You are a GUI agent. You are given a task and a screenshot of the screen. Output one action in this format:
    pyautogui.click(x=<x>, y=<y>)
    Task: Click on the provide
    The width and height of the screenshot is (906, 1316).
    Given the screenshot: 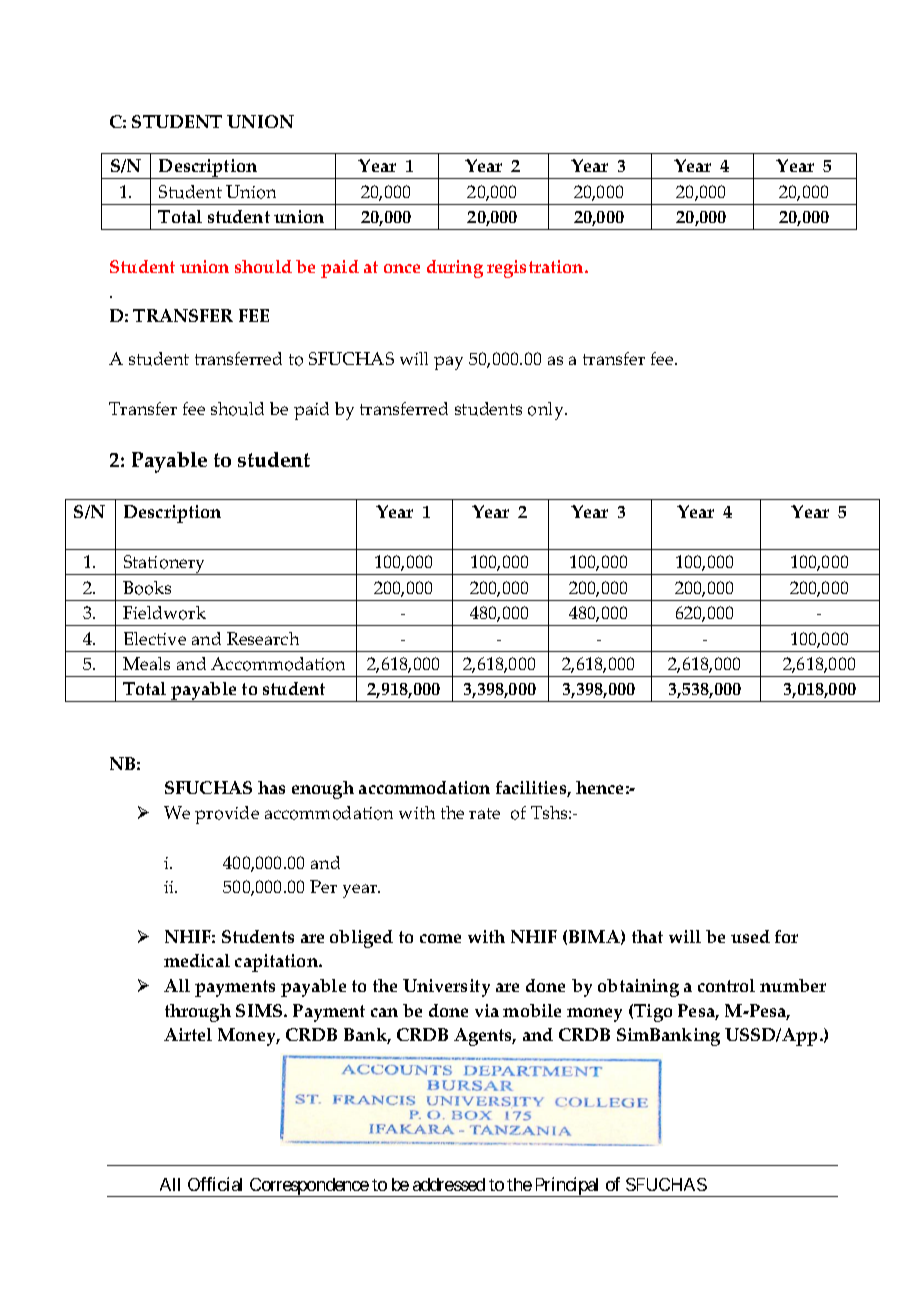 What is the action you would take?
    pyautogui.click(x=227, y=815)
